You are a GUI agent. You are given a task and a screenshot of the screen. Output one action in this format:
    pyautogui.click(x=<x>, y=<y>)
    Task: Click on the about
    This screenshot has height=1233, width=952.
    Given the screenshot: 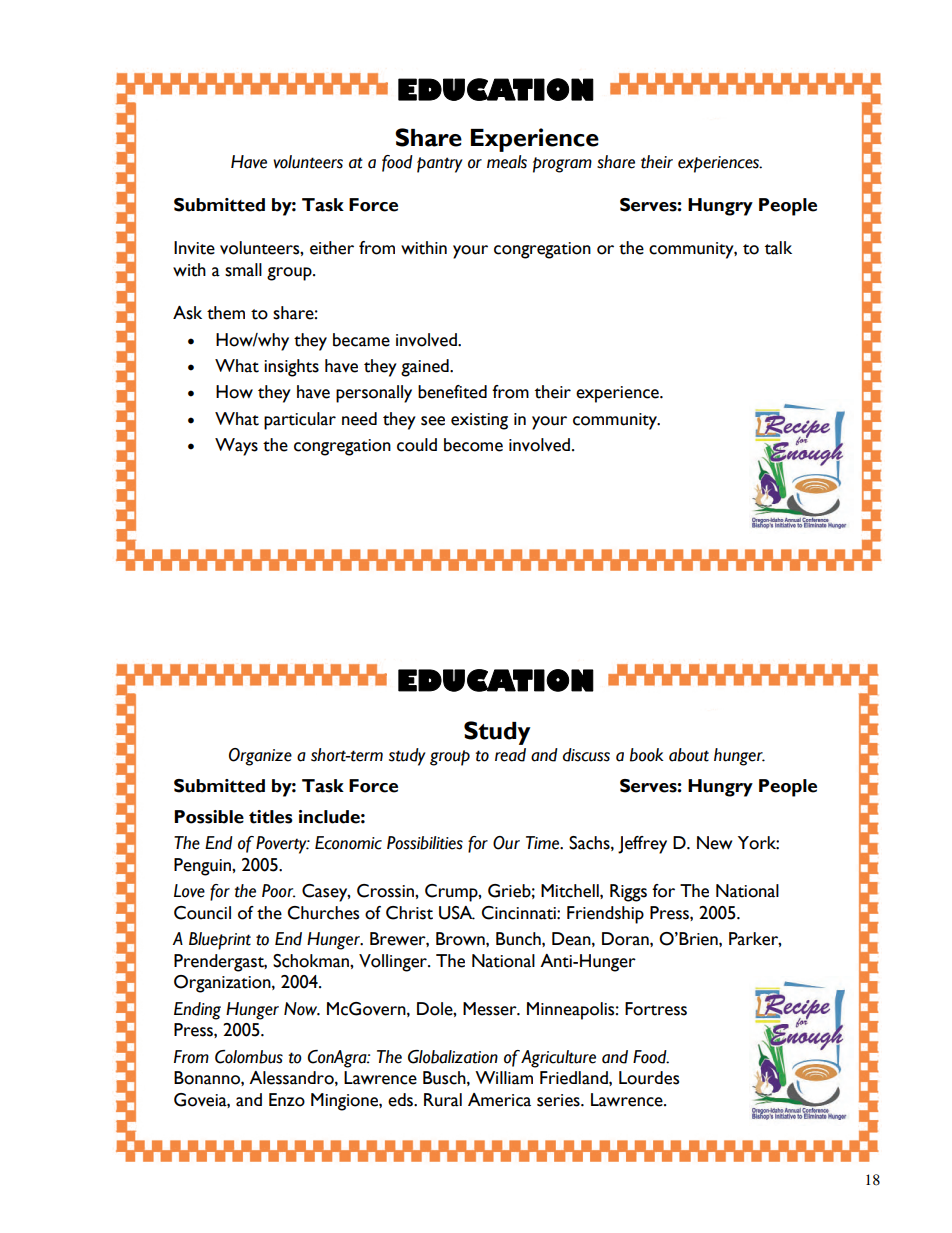 What is the action you would take?
    pyautogui.click(x=689, y=755)
